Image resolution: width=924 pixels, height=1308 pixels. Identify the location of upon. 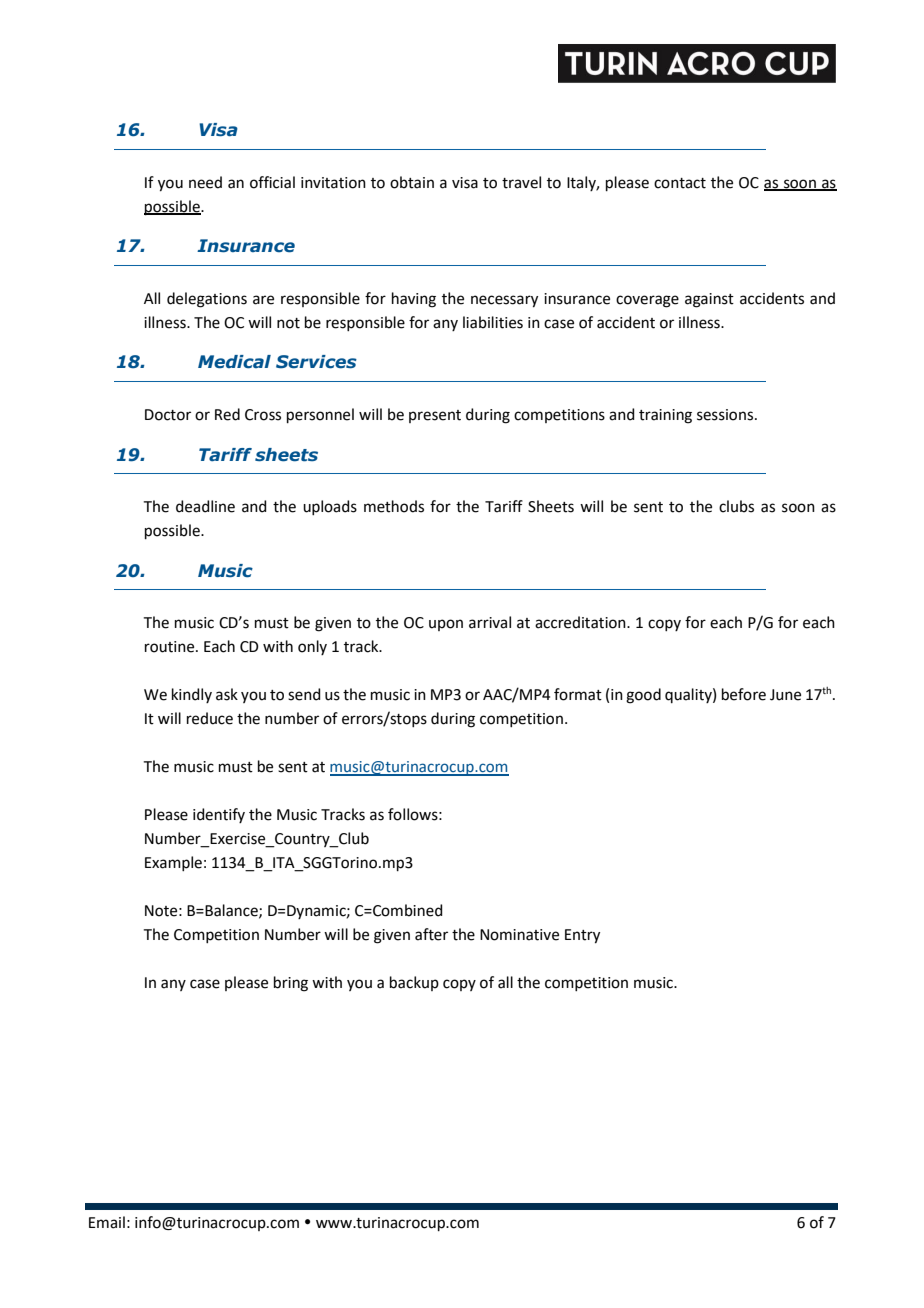
(446, 625).
